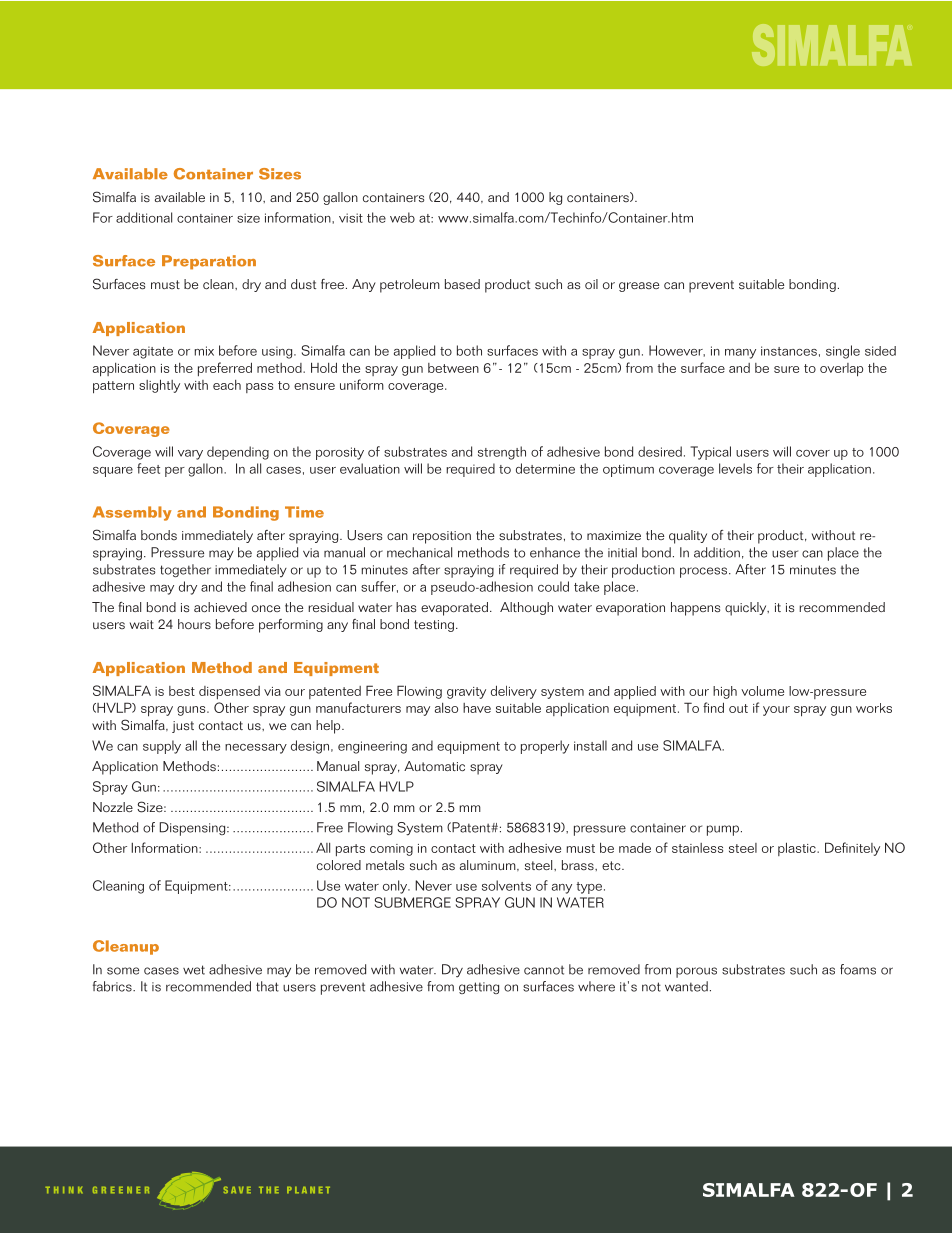 This screenshot has height=1233, width=952. I want to click on vary, so click(190, 455).
